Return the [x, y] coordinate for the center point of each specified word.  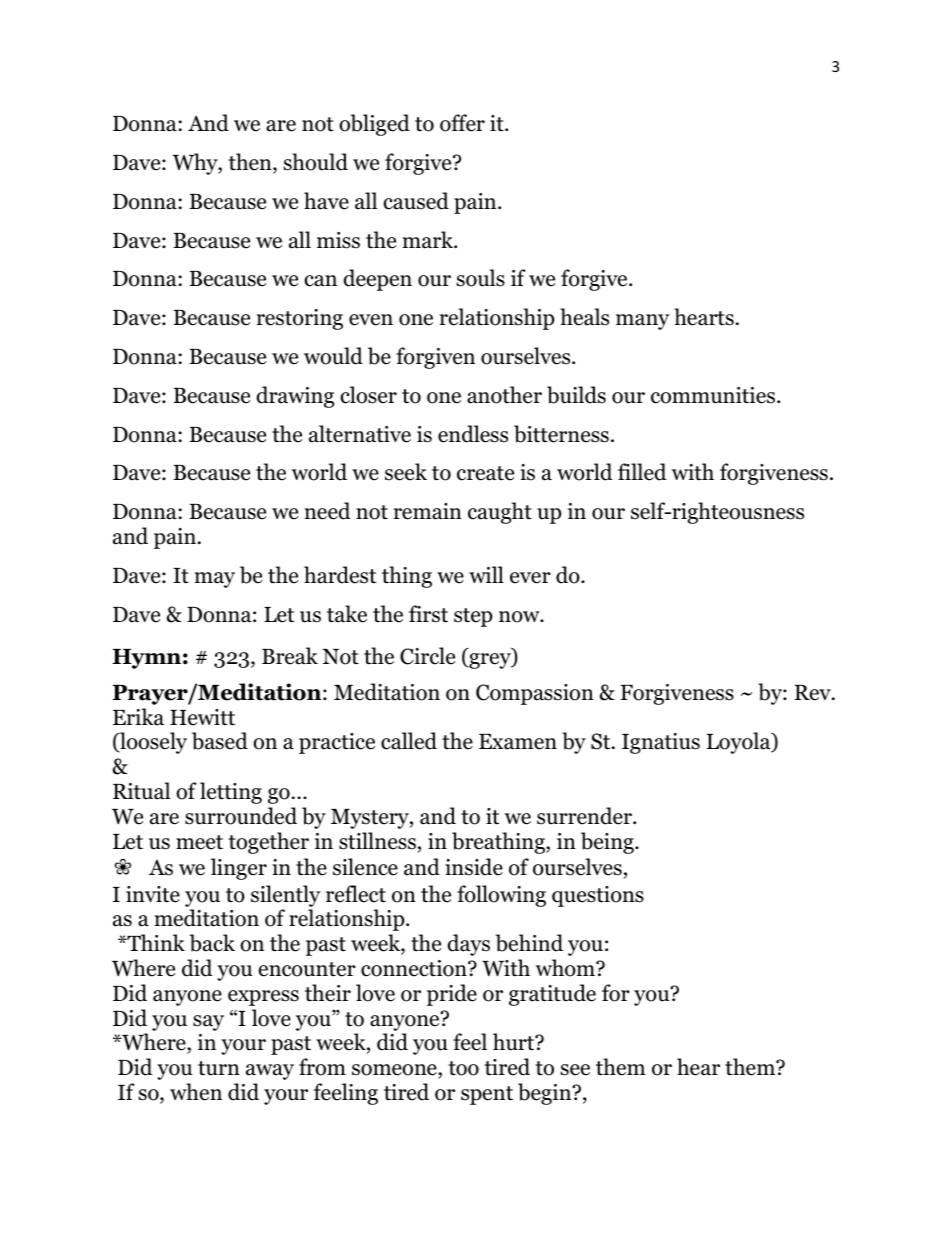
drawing [295, 397]
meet [199, 842]
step [473, 617]
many [642, 322]
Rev [814, 693]
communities [713, 395]
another [504, 395]
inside [474, 867]
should [316, 162]
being [608, 843]
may [215, 580]
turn [219, 1068]
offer [462, 123]
